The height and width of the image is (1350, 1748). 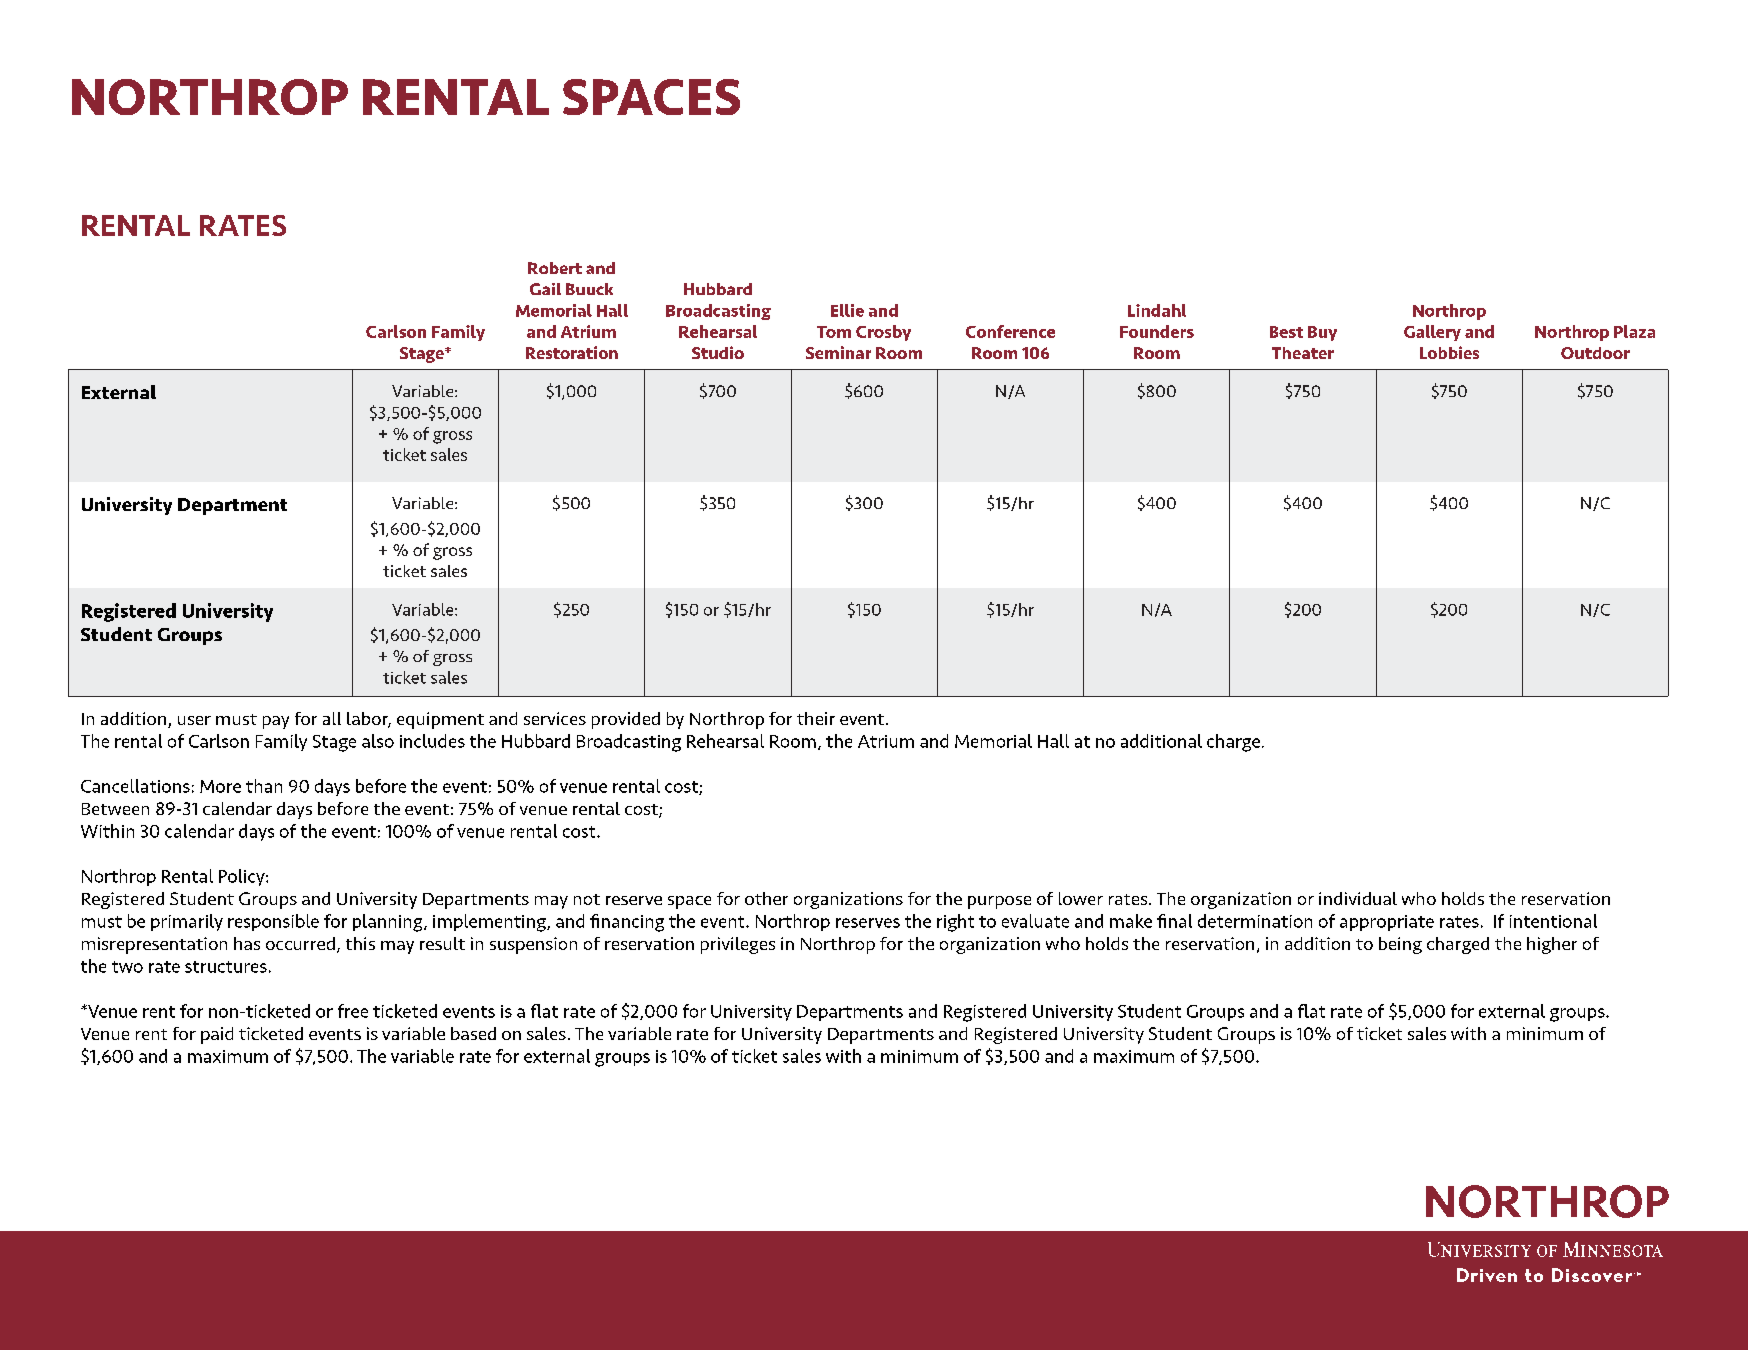 I want to click on free, so click(x=353, y=1011).
